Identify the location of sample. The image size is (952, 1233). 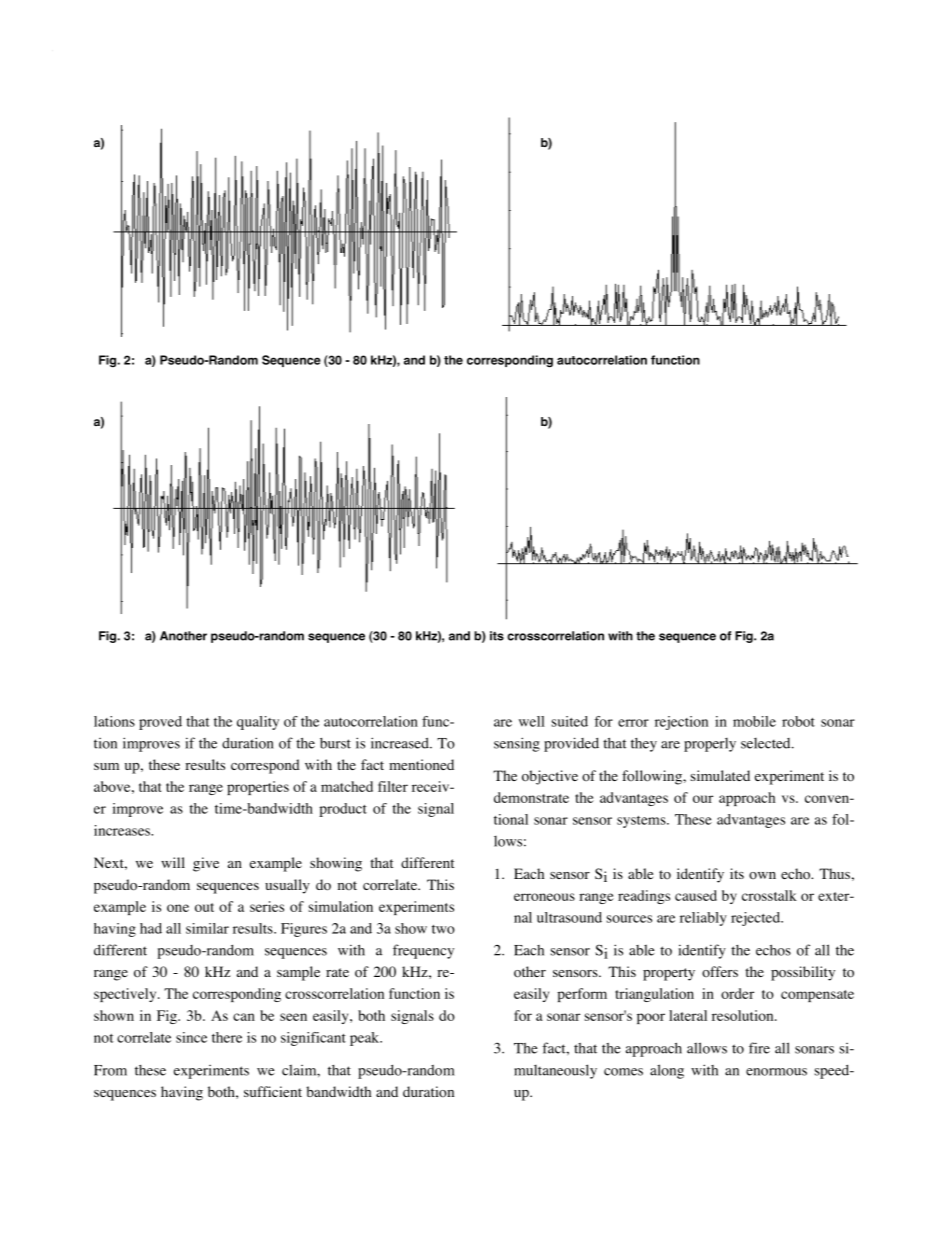
(298, 973).
